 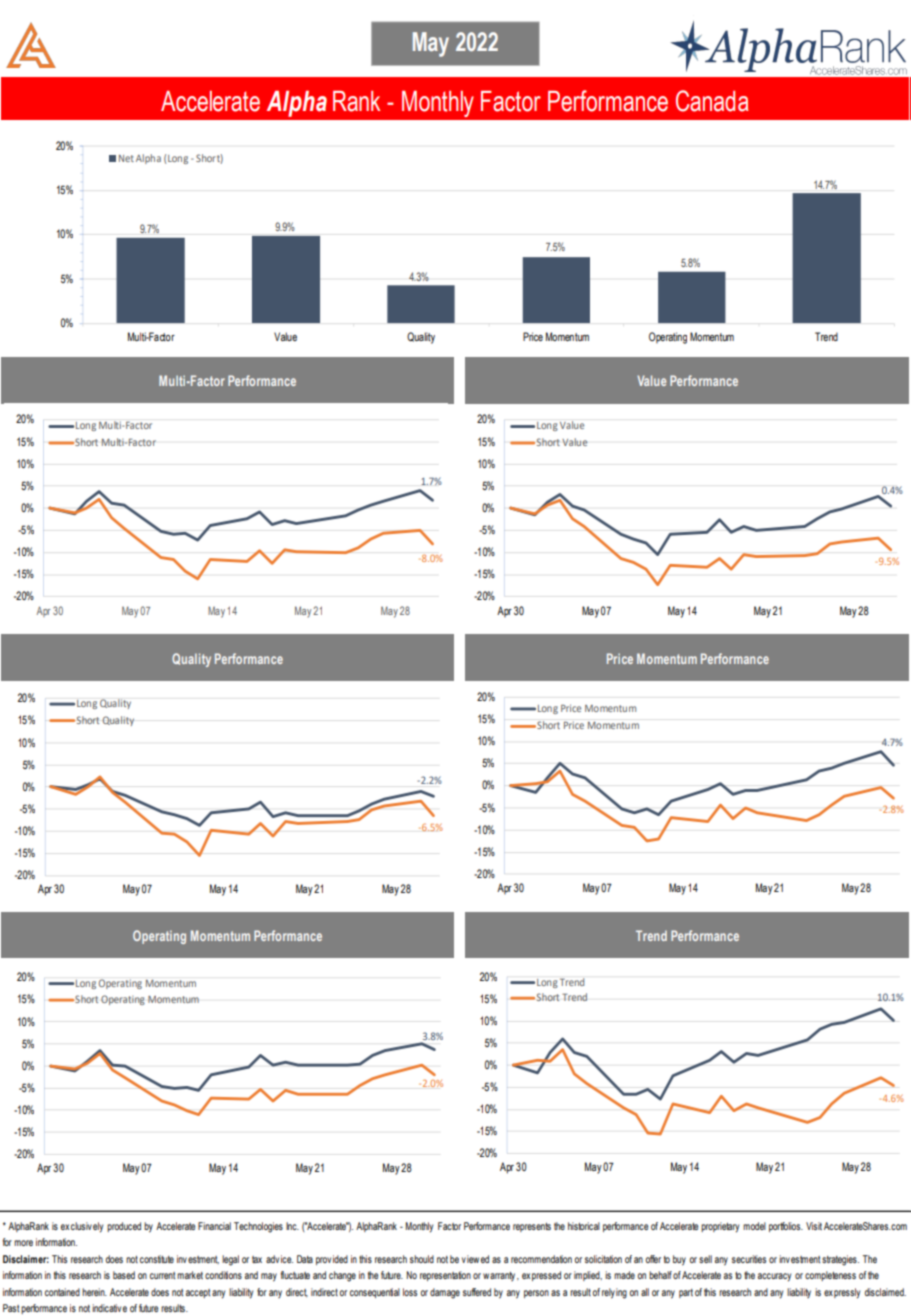 What do you see at coordinates (814, 1226) in the screenshot?
I see `Visit` at bounding box center [814, 1226].
